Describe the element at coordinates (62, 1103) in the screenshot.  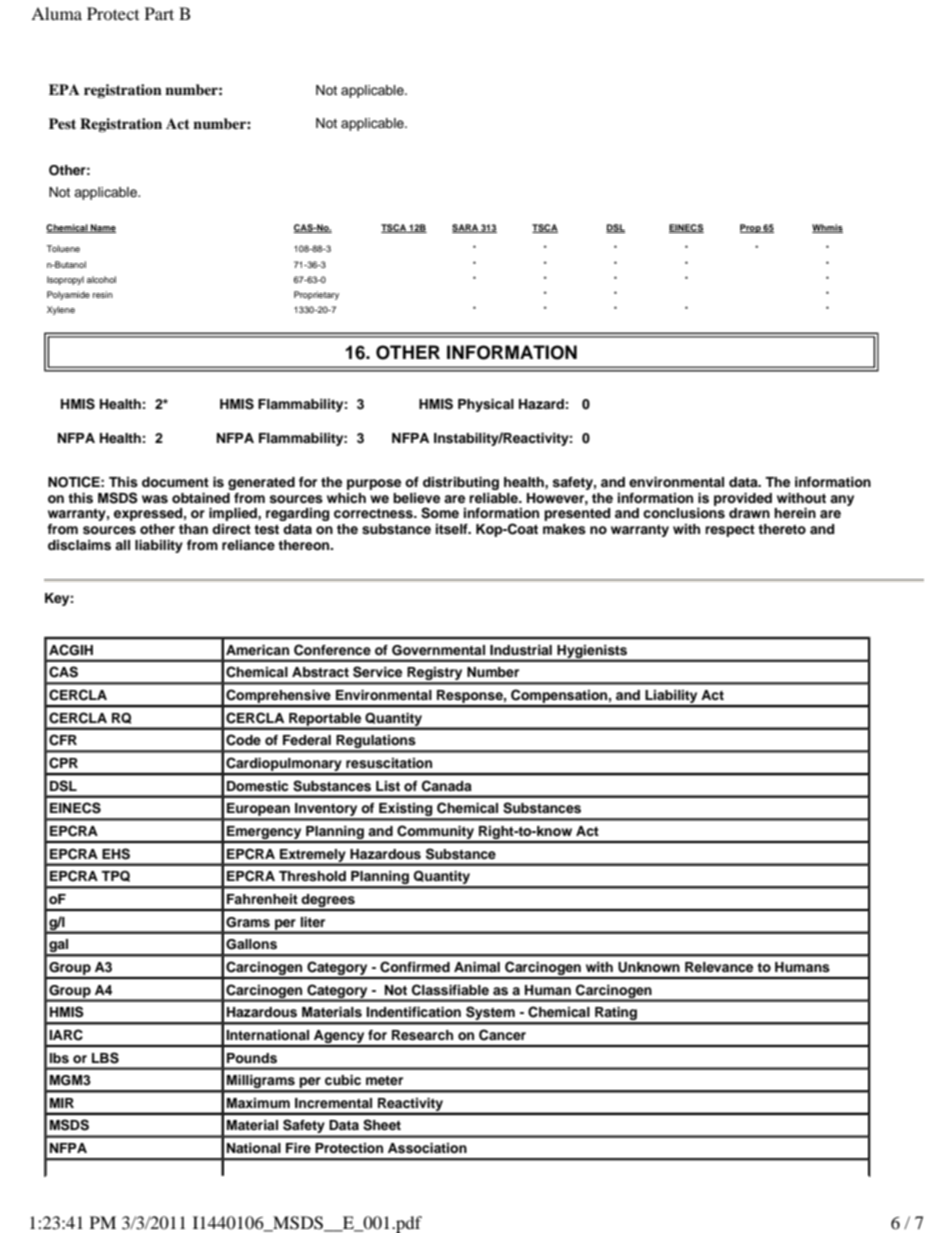
I see `MIR` at that location.
